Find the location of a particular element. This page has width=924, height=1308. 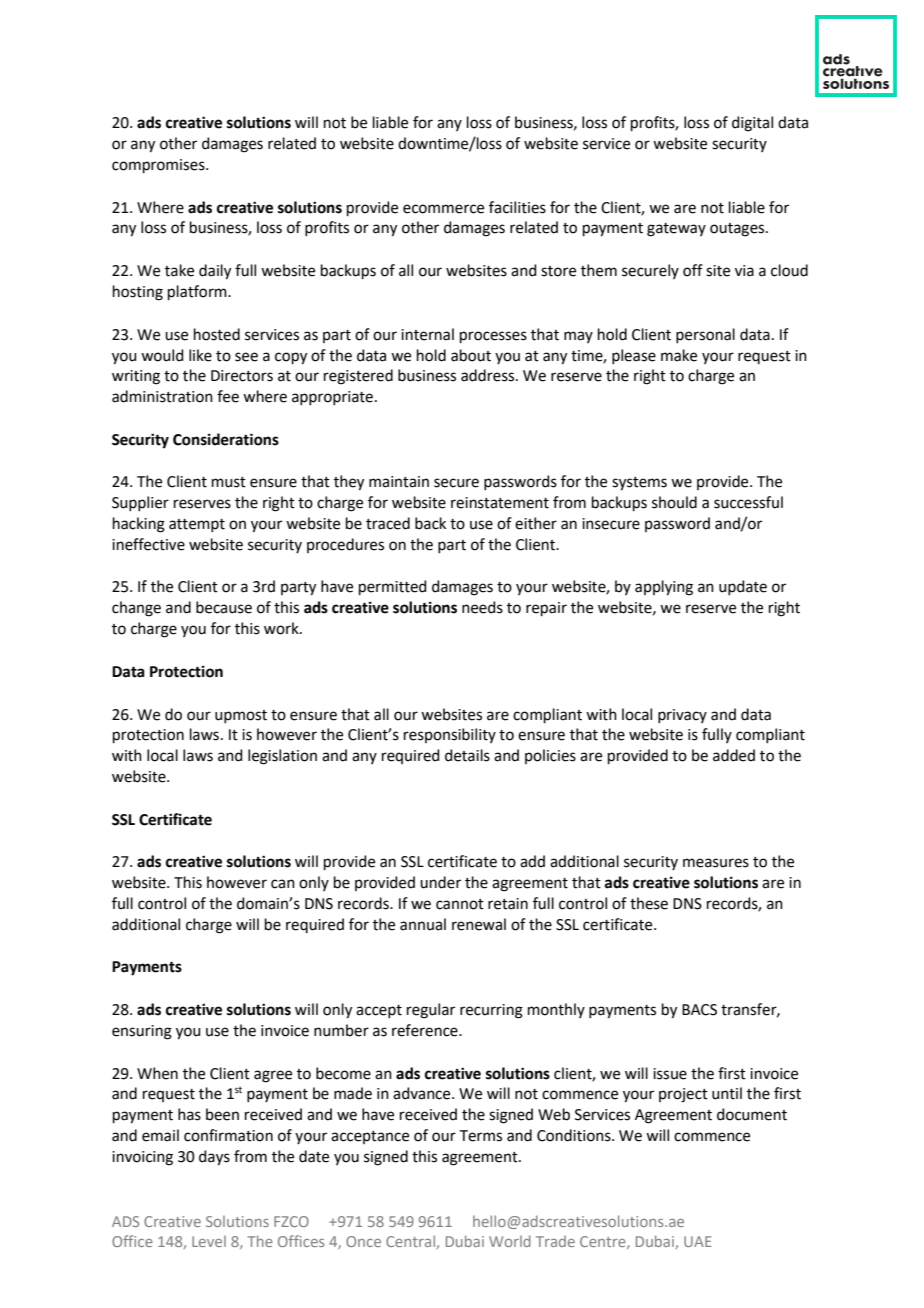

Level is located at coordinates (209, 1241).
